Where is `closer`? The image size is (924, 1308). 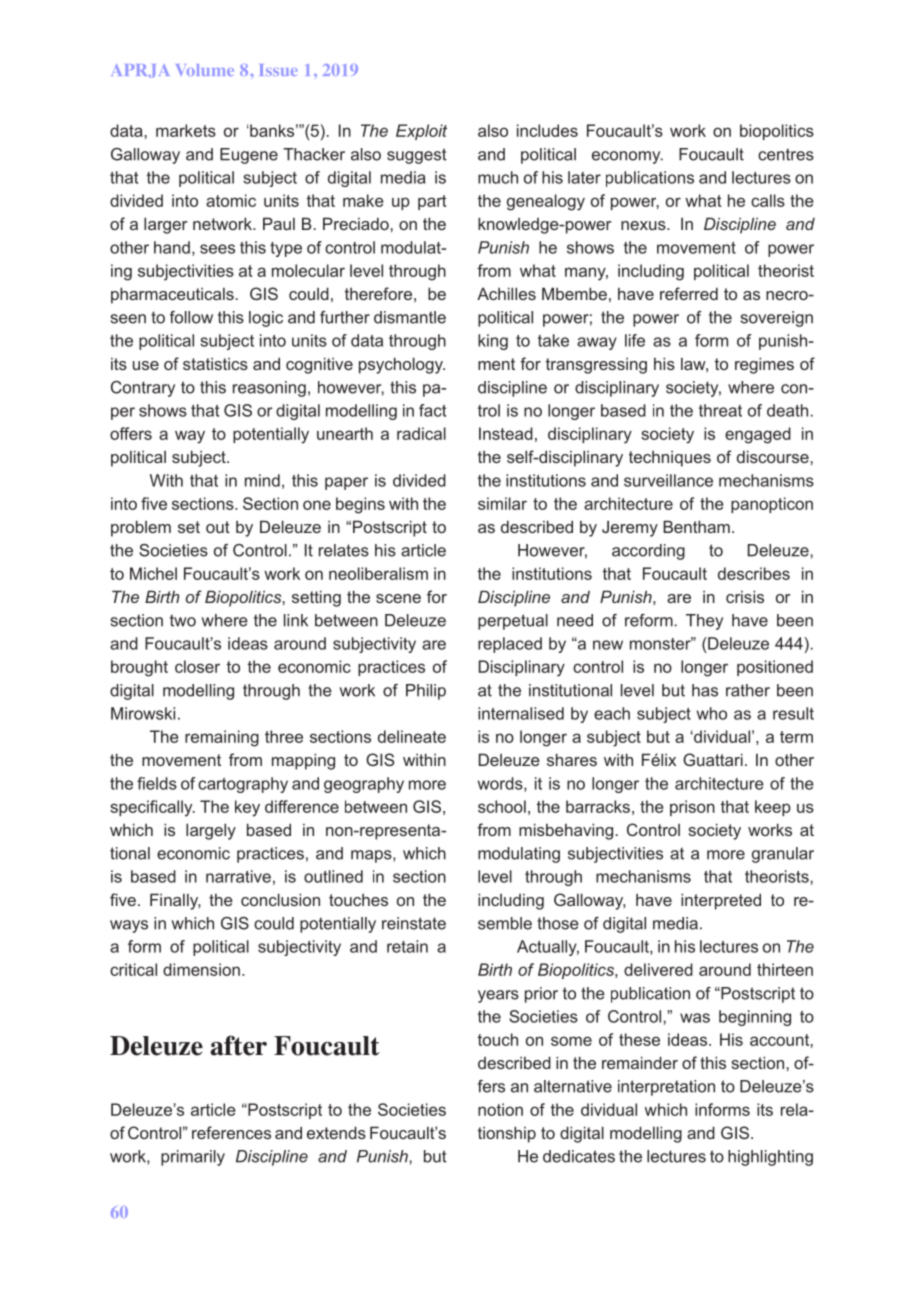
closer is located at coordinates (197, 666).
